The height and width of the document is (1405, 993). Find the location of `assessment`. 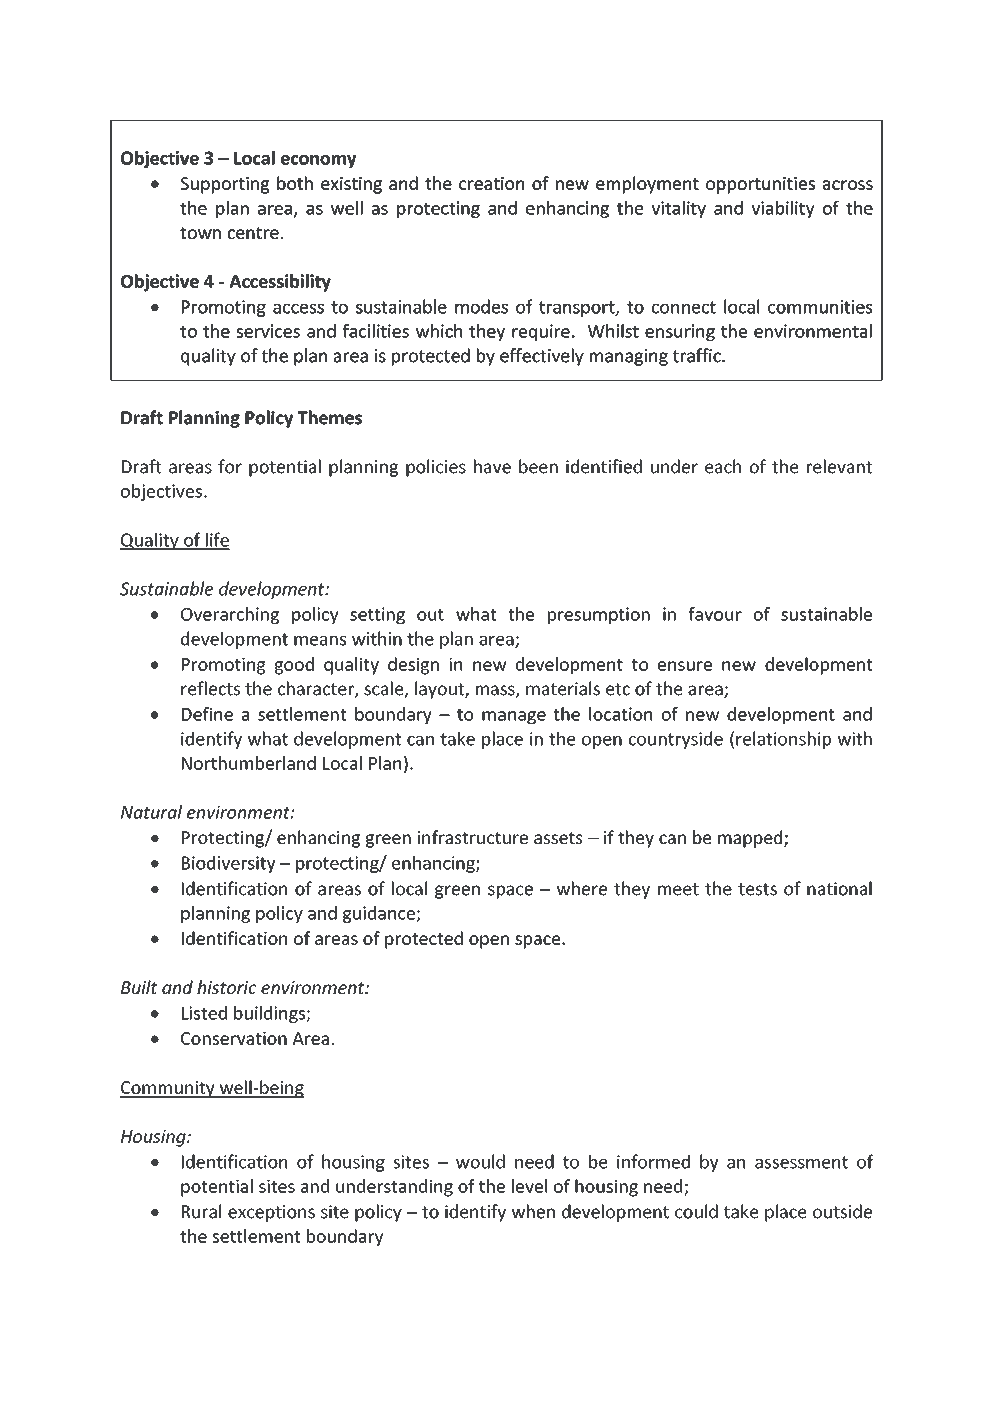

assessment is located at coordinates (801, 1162).
